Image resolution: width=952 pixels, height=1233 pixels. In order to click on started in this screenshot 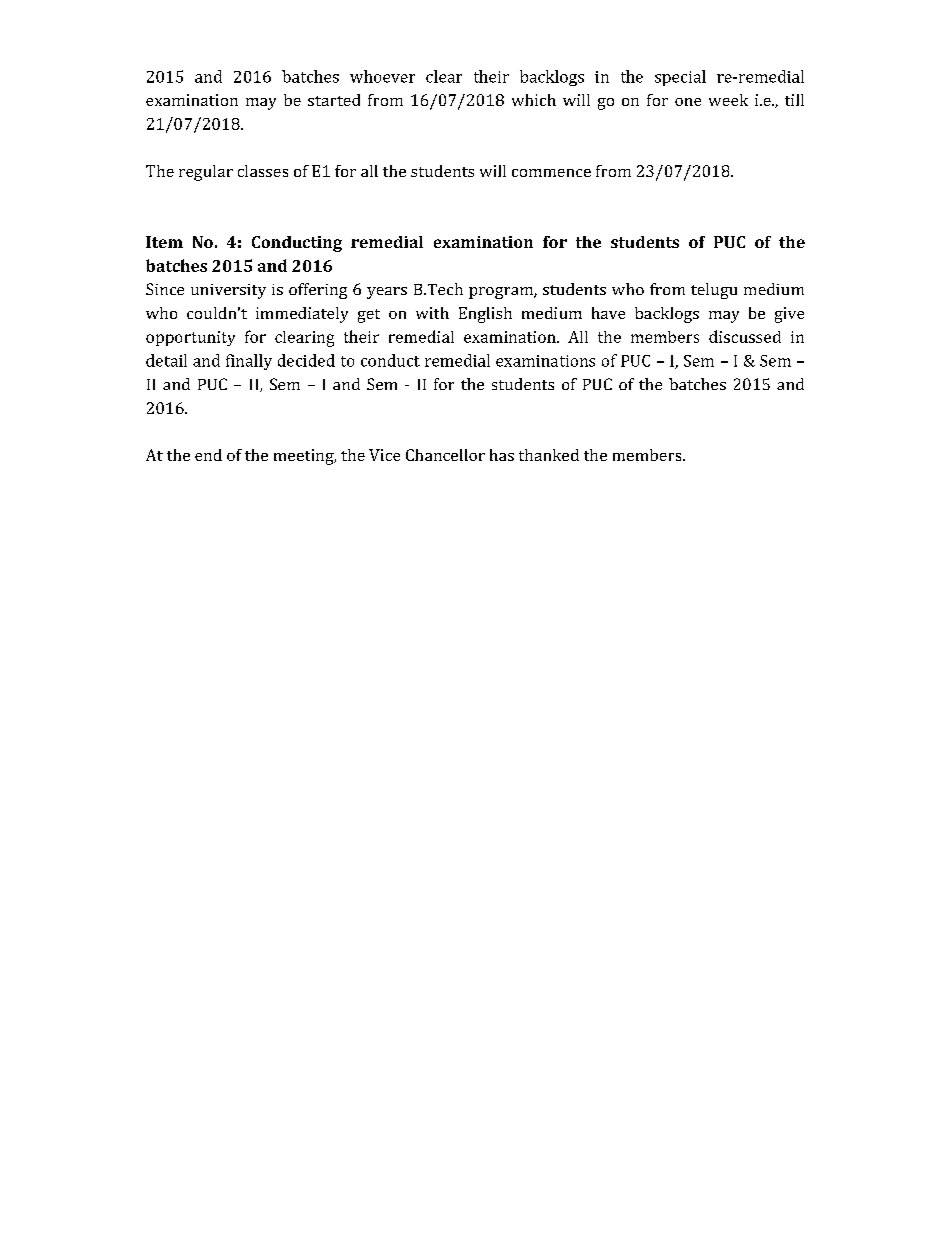, I will do `click(334, 100)`.
